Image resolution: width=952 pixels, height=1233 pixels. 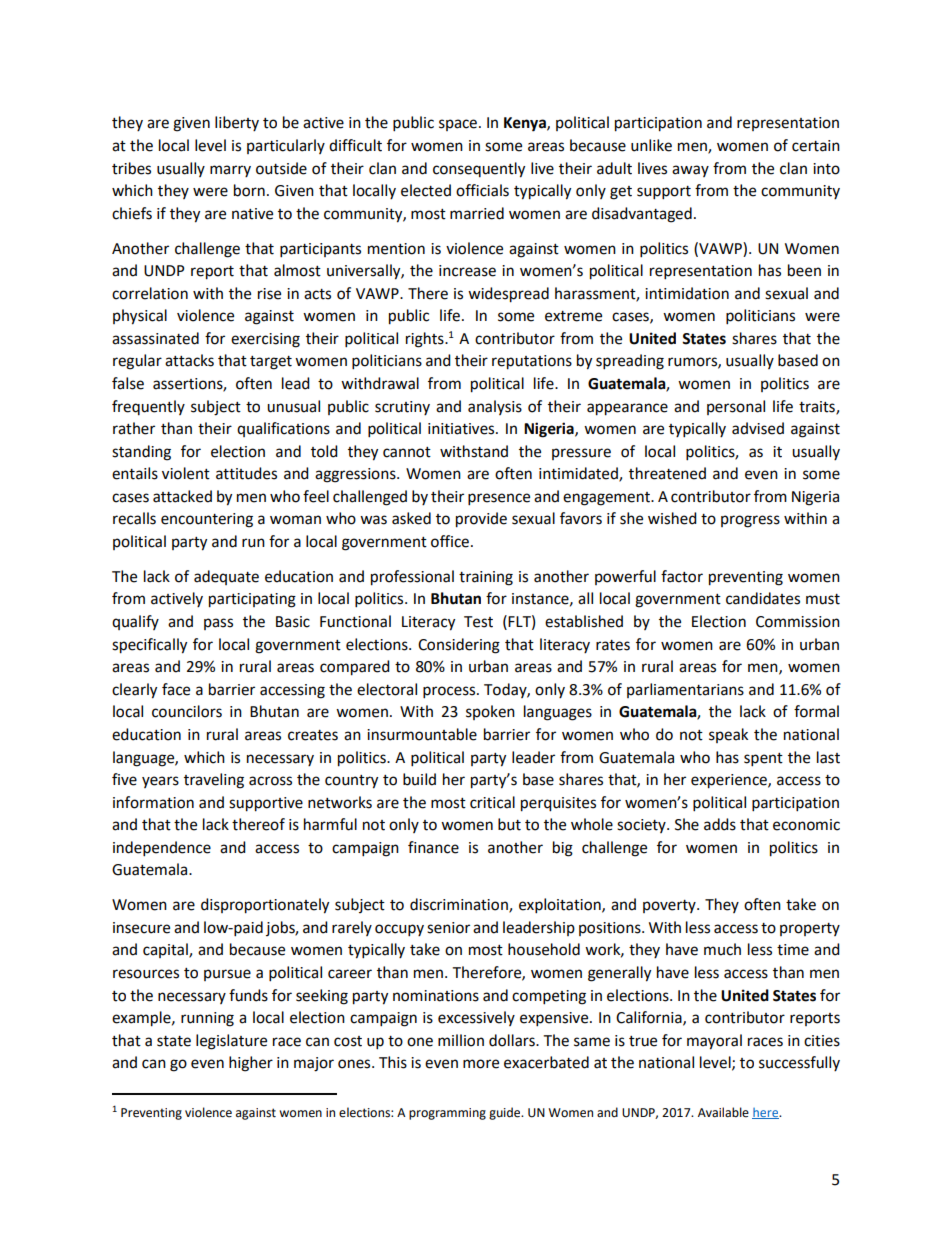 I want to click on initiatives, so click(x=462, y=429).
